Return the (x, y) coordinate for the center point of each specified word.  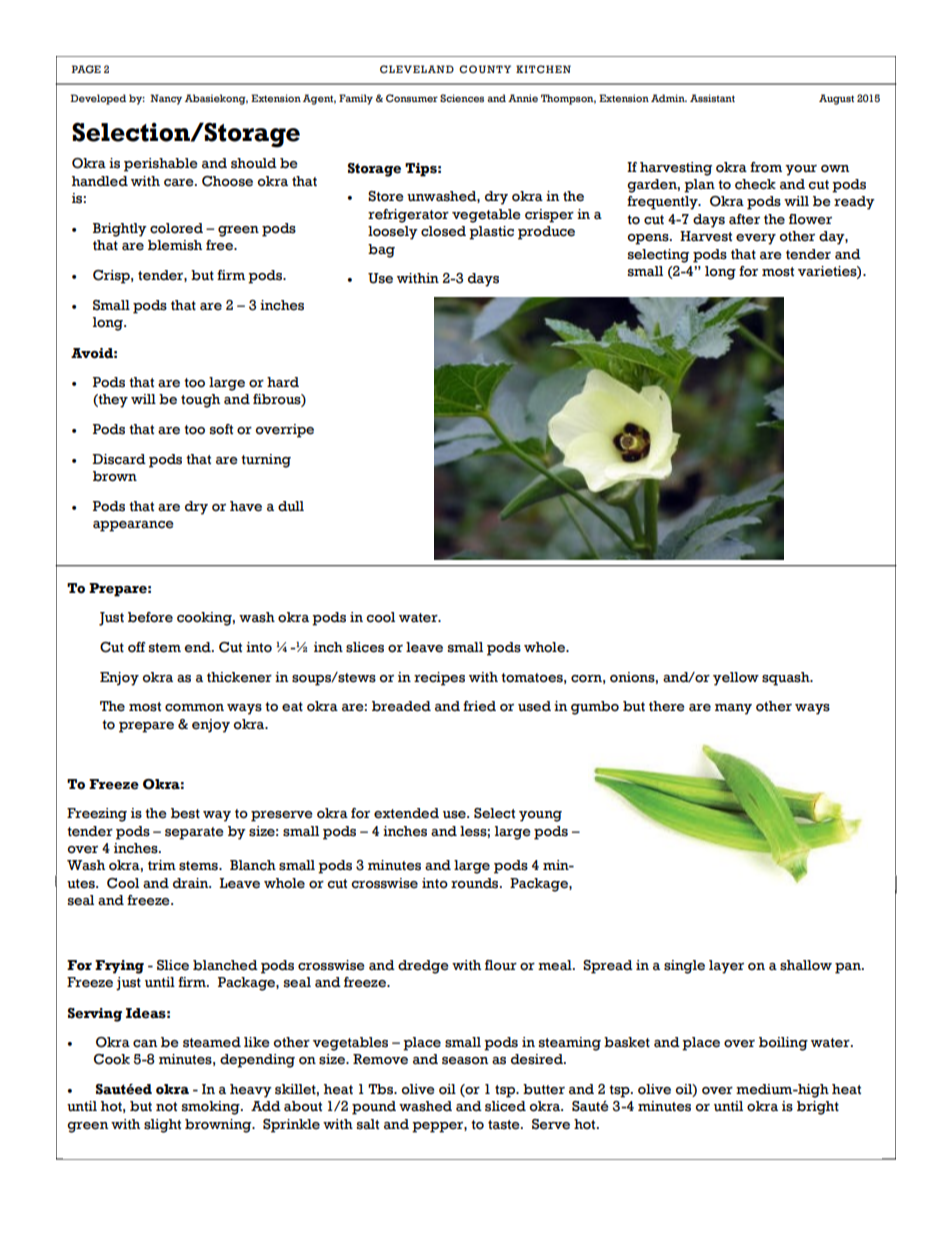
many (733, 709)
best (185, 813)
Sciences (462, 98)
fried (479, 706)
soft (221, 429)
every (756, 239)
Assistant (712, 98)
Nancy (166, 99)
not (166, 1107)
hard (283, 382)
